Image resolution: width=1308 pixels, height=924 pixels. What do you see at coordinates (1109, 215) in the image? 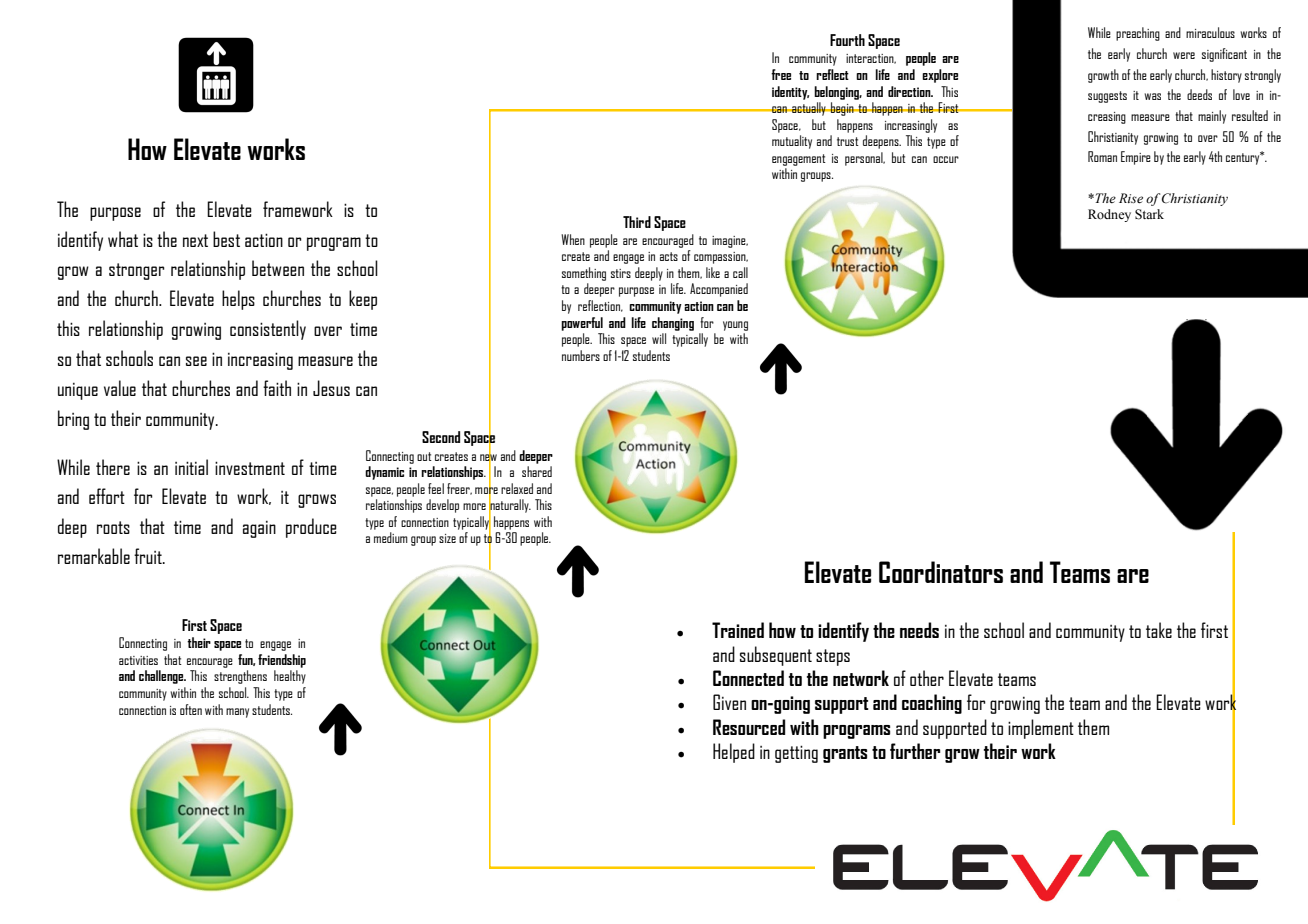
I see `Rodney` at bounding box center [1109, 215].
